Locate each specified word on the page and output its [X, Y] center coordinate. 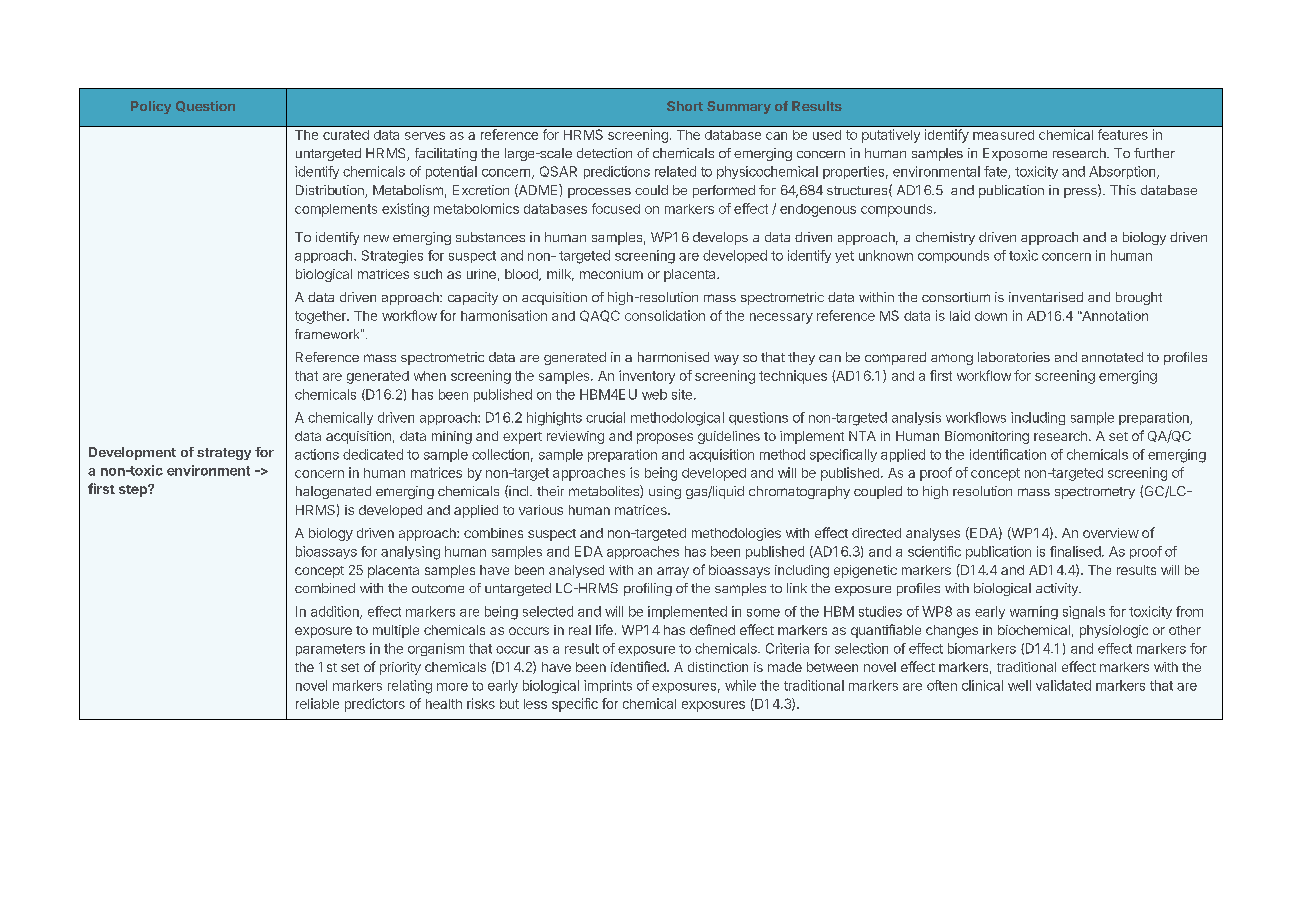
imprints [608, 686]
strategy [224, 454]
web [654, 394]
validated [1063, 685]
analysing [410, 553]
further [1154, 153]
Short [685, 106]
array [673, 572]
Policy [151, 107]
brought [1139, 298]
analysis [916, 418]
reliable [317, 703]
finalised [1076, 551]
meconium [611, 274]
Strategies [392, 257]
